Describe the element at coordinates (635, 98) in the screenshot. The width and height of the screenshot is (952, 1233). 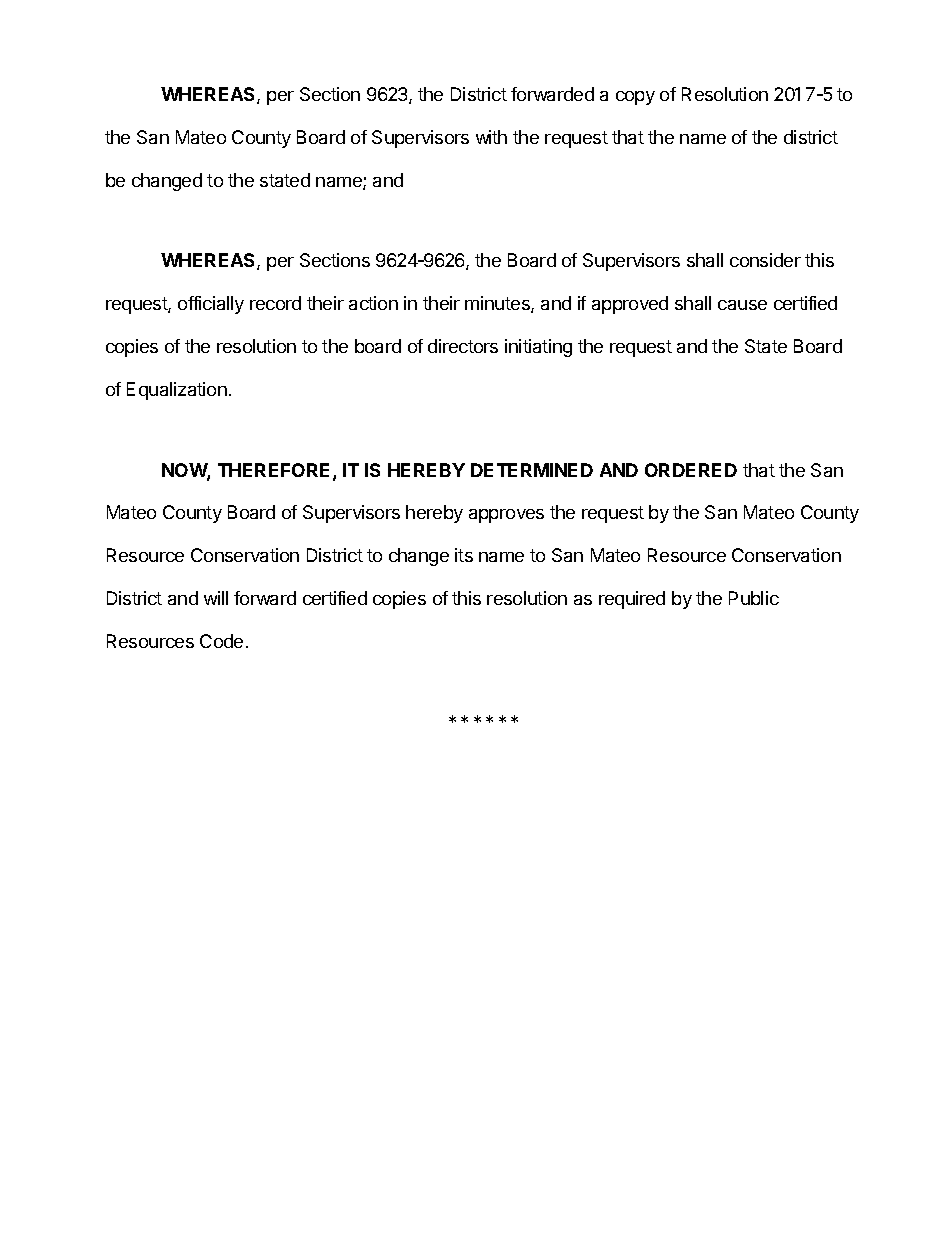
I see `copy` at that location.
